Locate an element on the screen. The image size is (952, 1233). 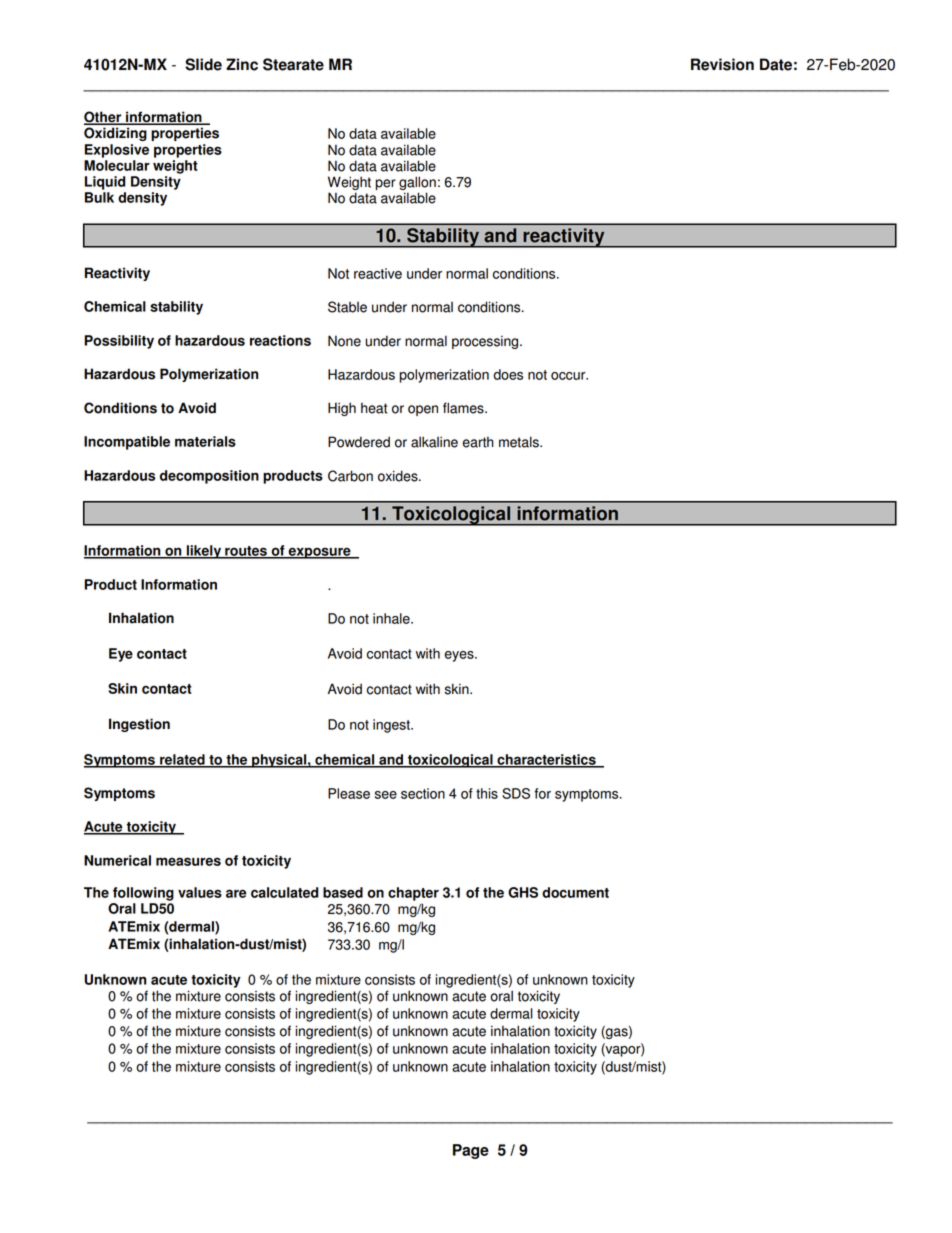
gallon is located at coordinates (417, 184).
